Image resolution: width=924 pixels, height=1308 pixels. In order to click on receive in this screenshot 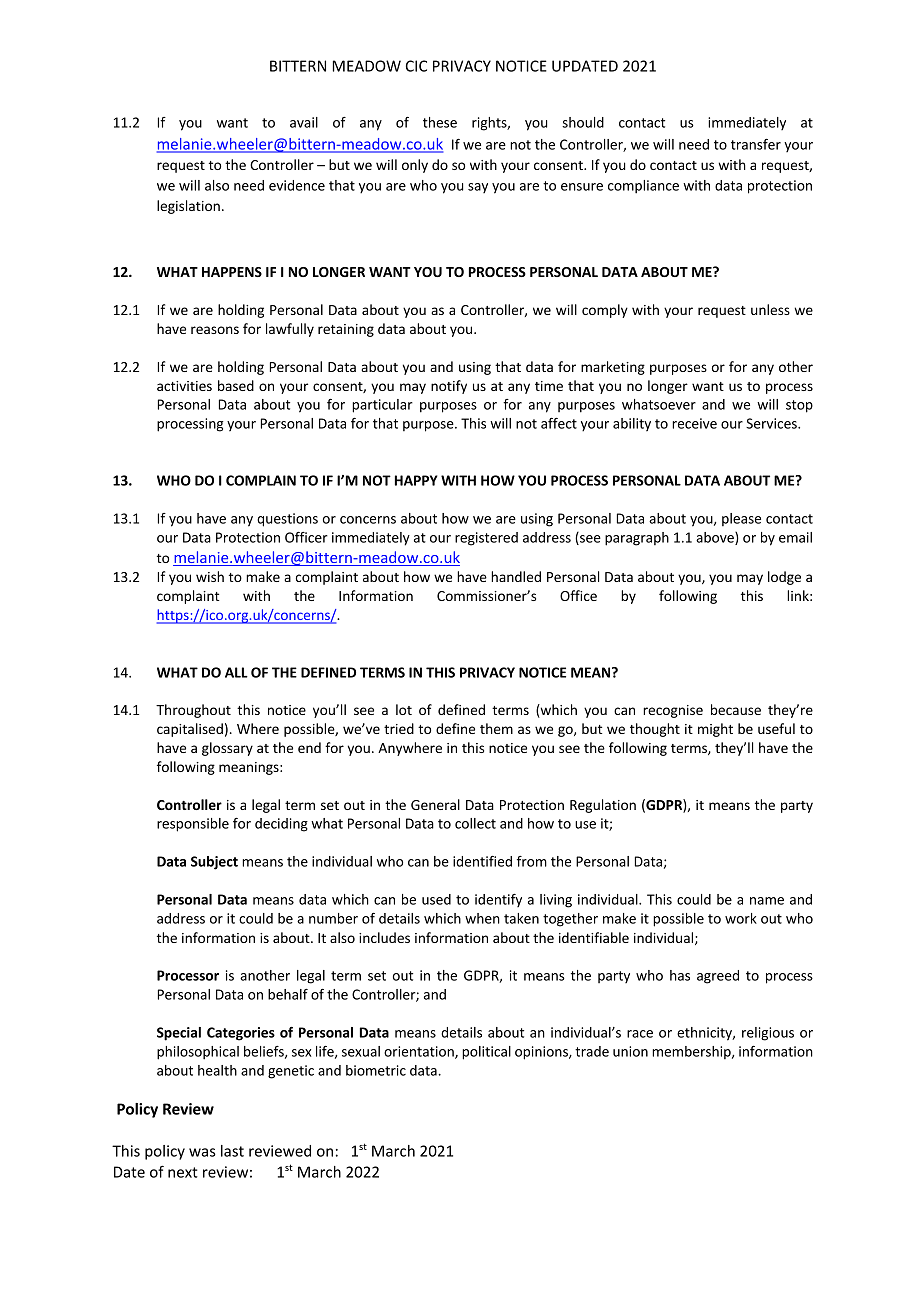, I will do `click(694, 423)`.
